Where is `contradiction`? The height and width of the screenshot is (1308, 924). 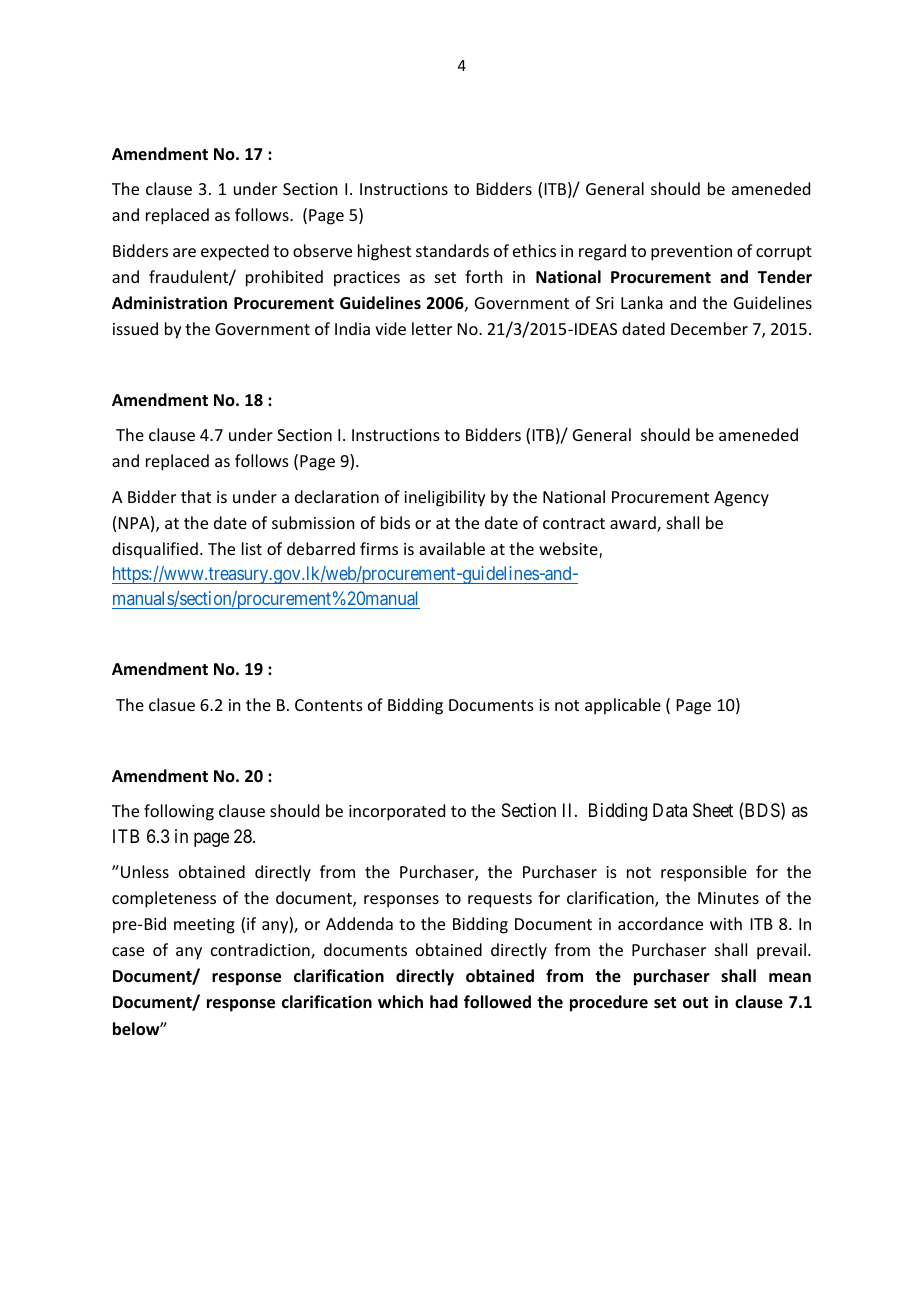
contradiction is located at coordinates (261, 951).
